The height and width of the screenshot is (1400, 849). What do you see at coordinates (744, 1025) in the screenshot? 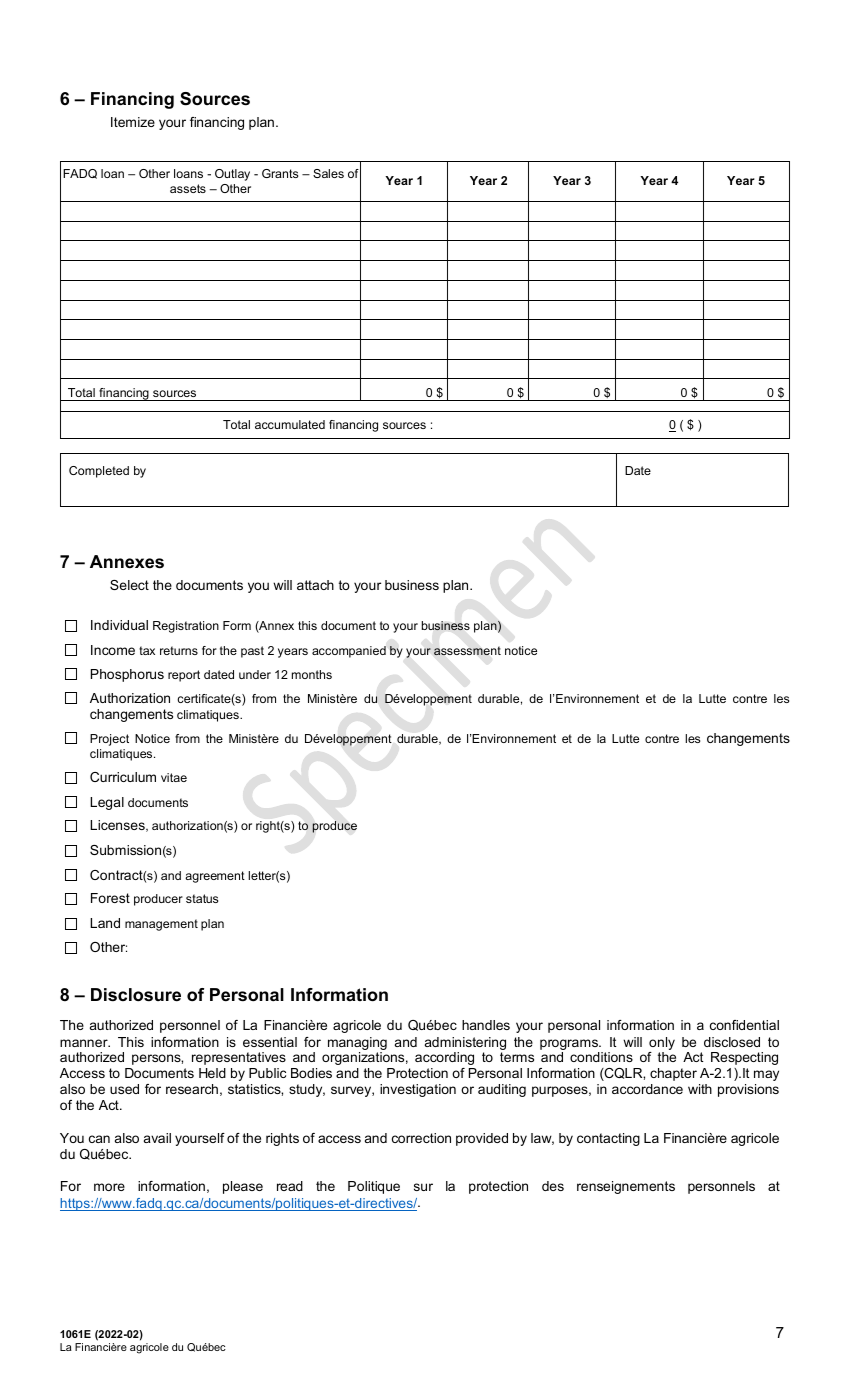
I see `confidential` at bounding box center [744, 1025].
